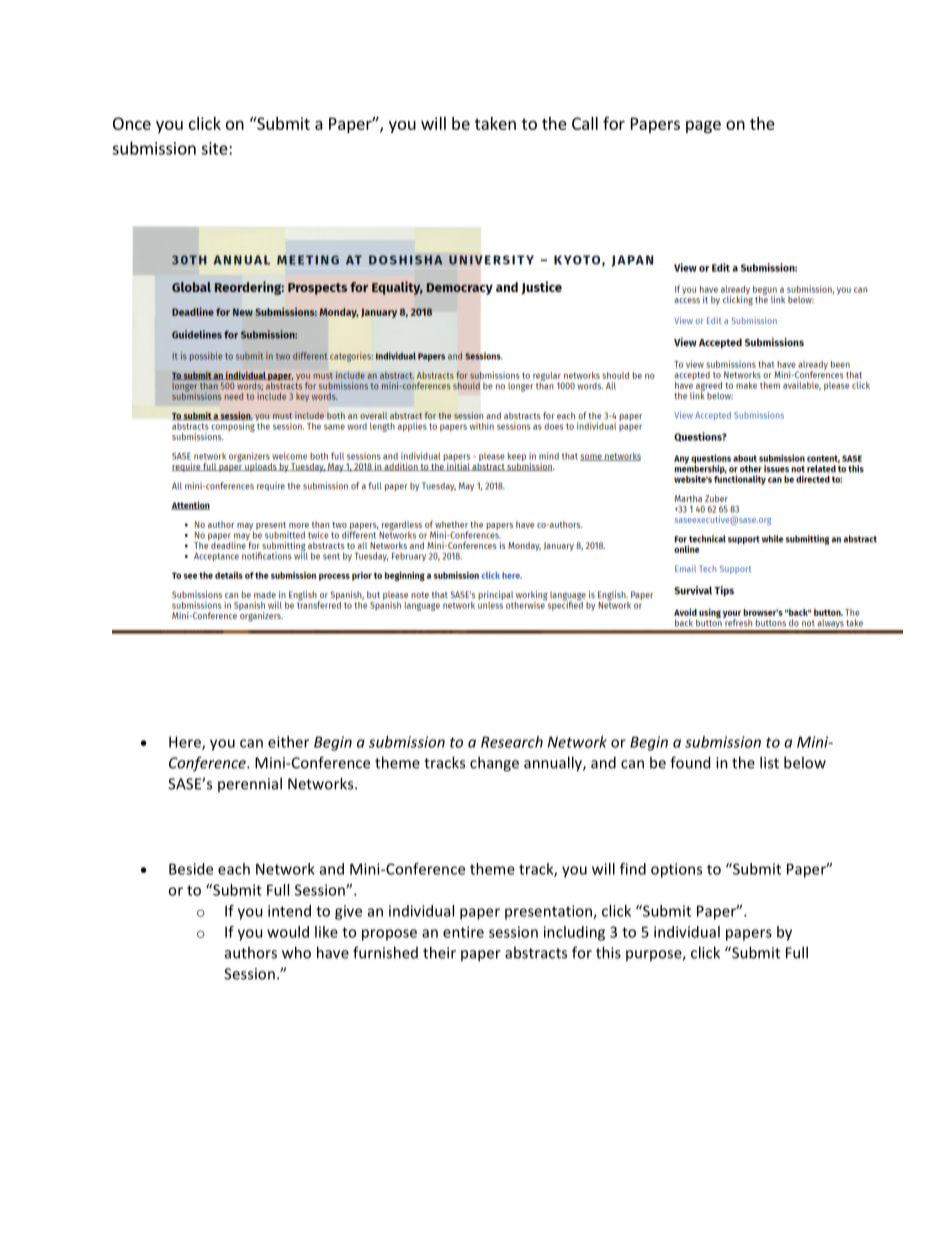  Describe the element at coordinates (703, 126) in the image. I see `page` at that location.
